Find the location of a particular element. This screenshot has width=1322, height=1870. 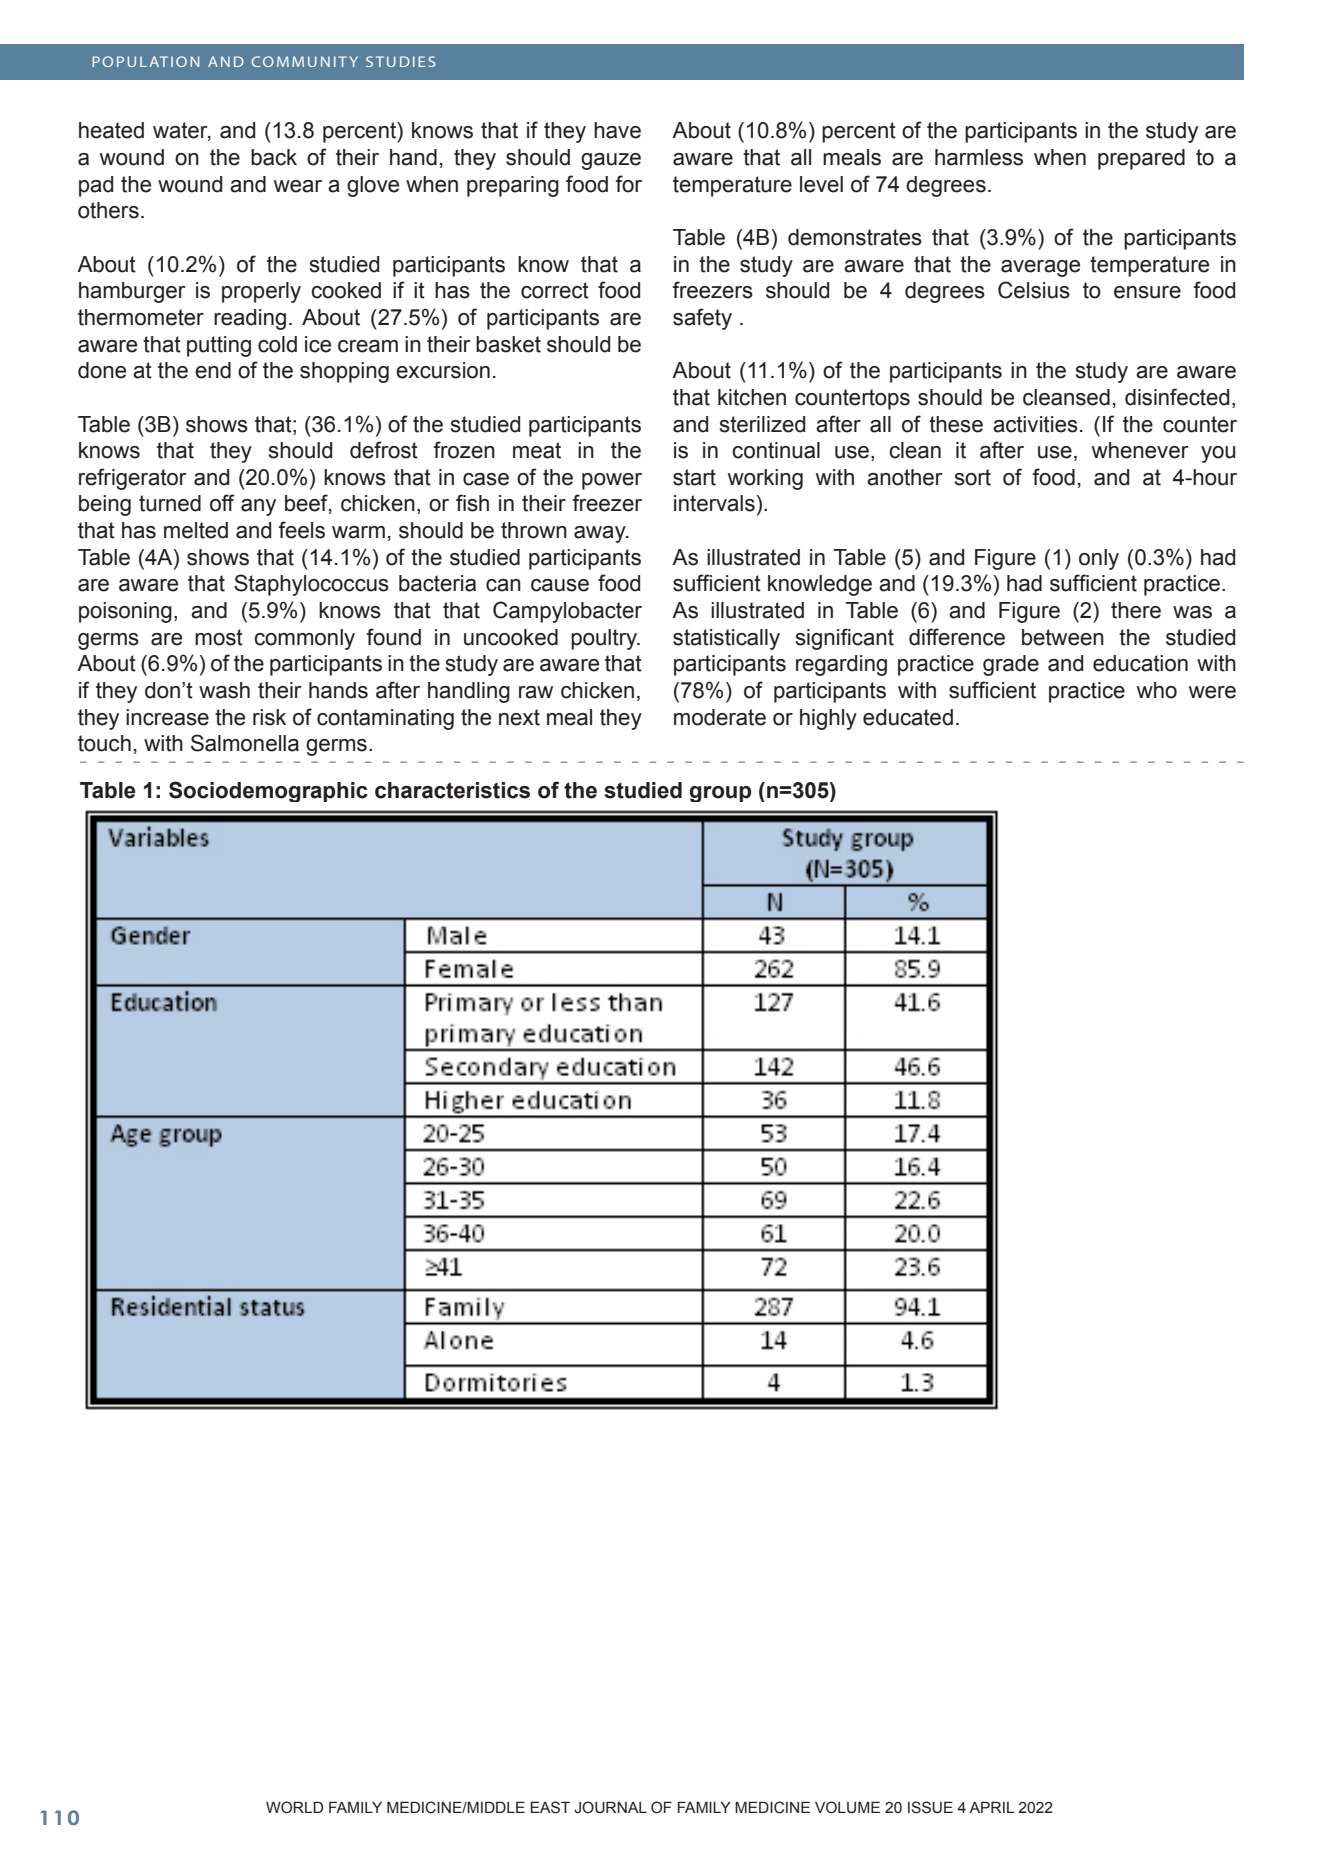

prepared is located at coordinates (1141, 159).
